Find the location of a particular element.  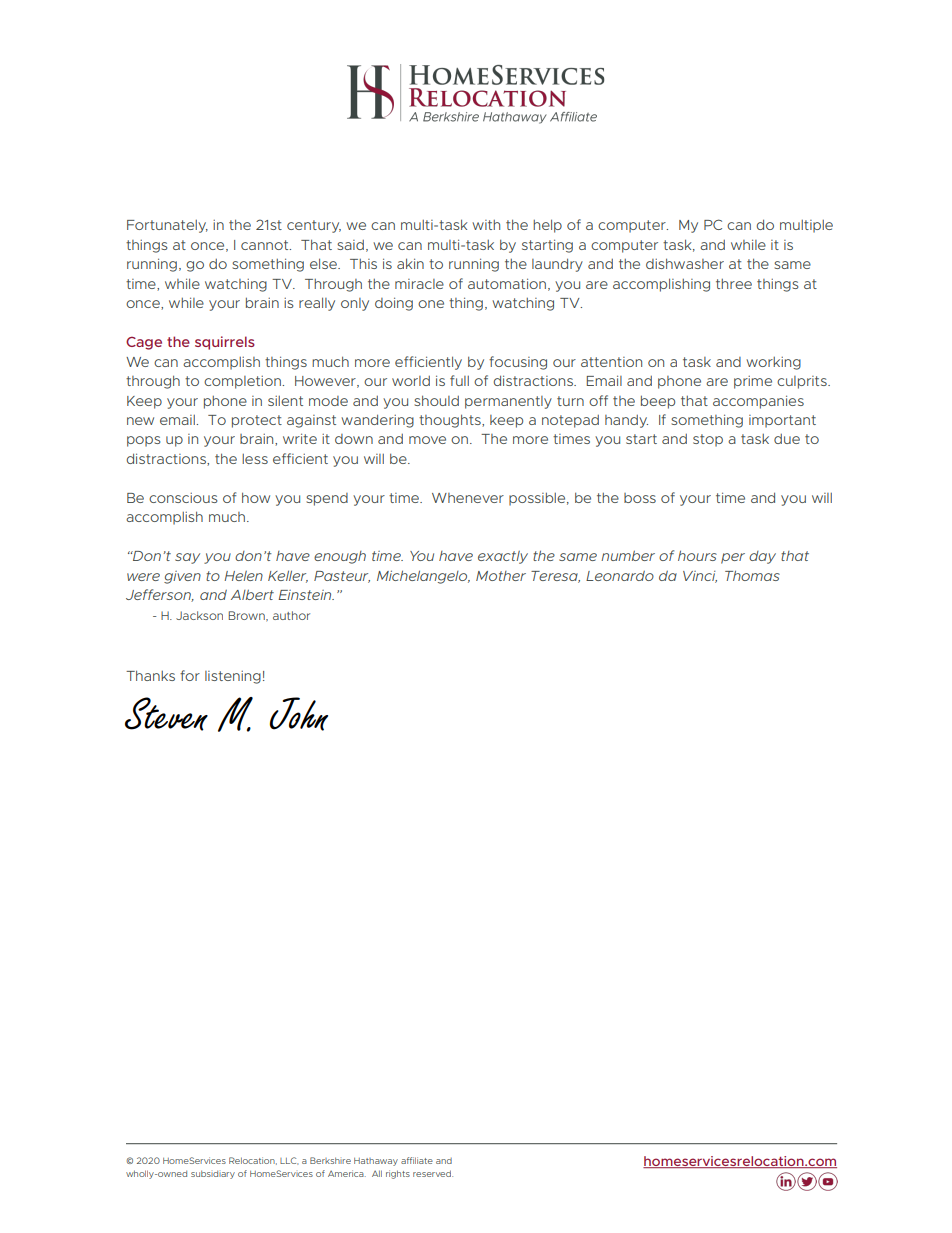

cannot is located at coordinates (266, 245).
